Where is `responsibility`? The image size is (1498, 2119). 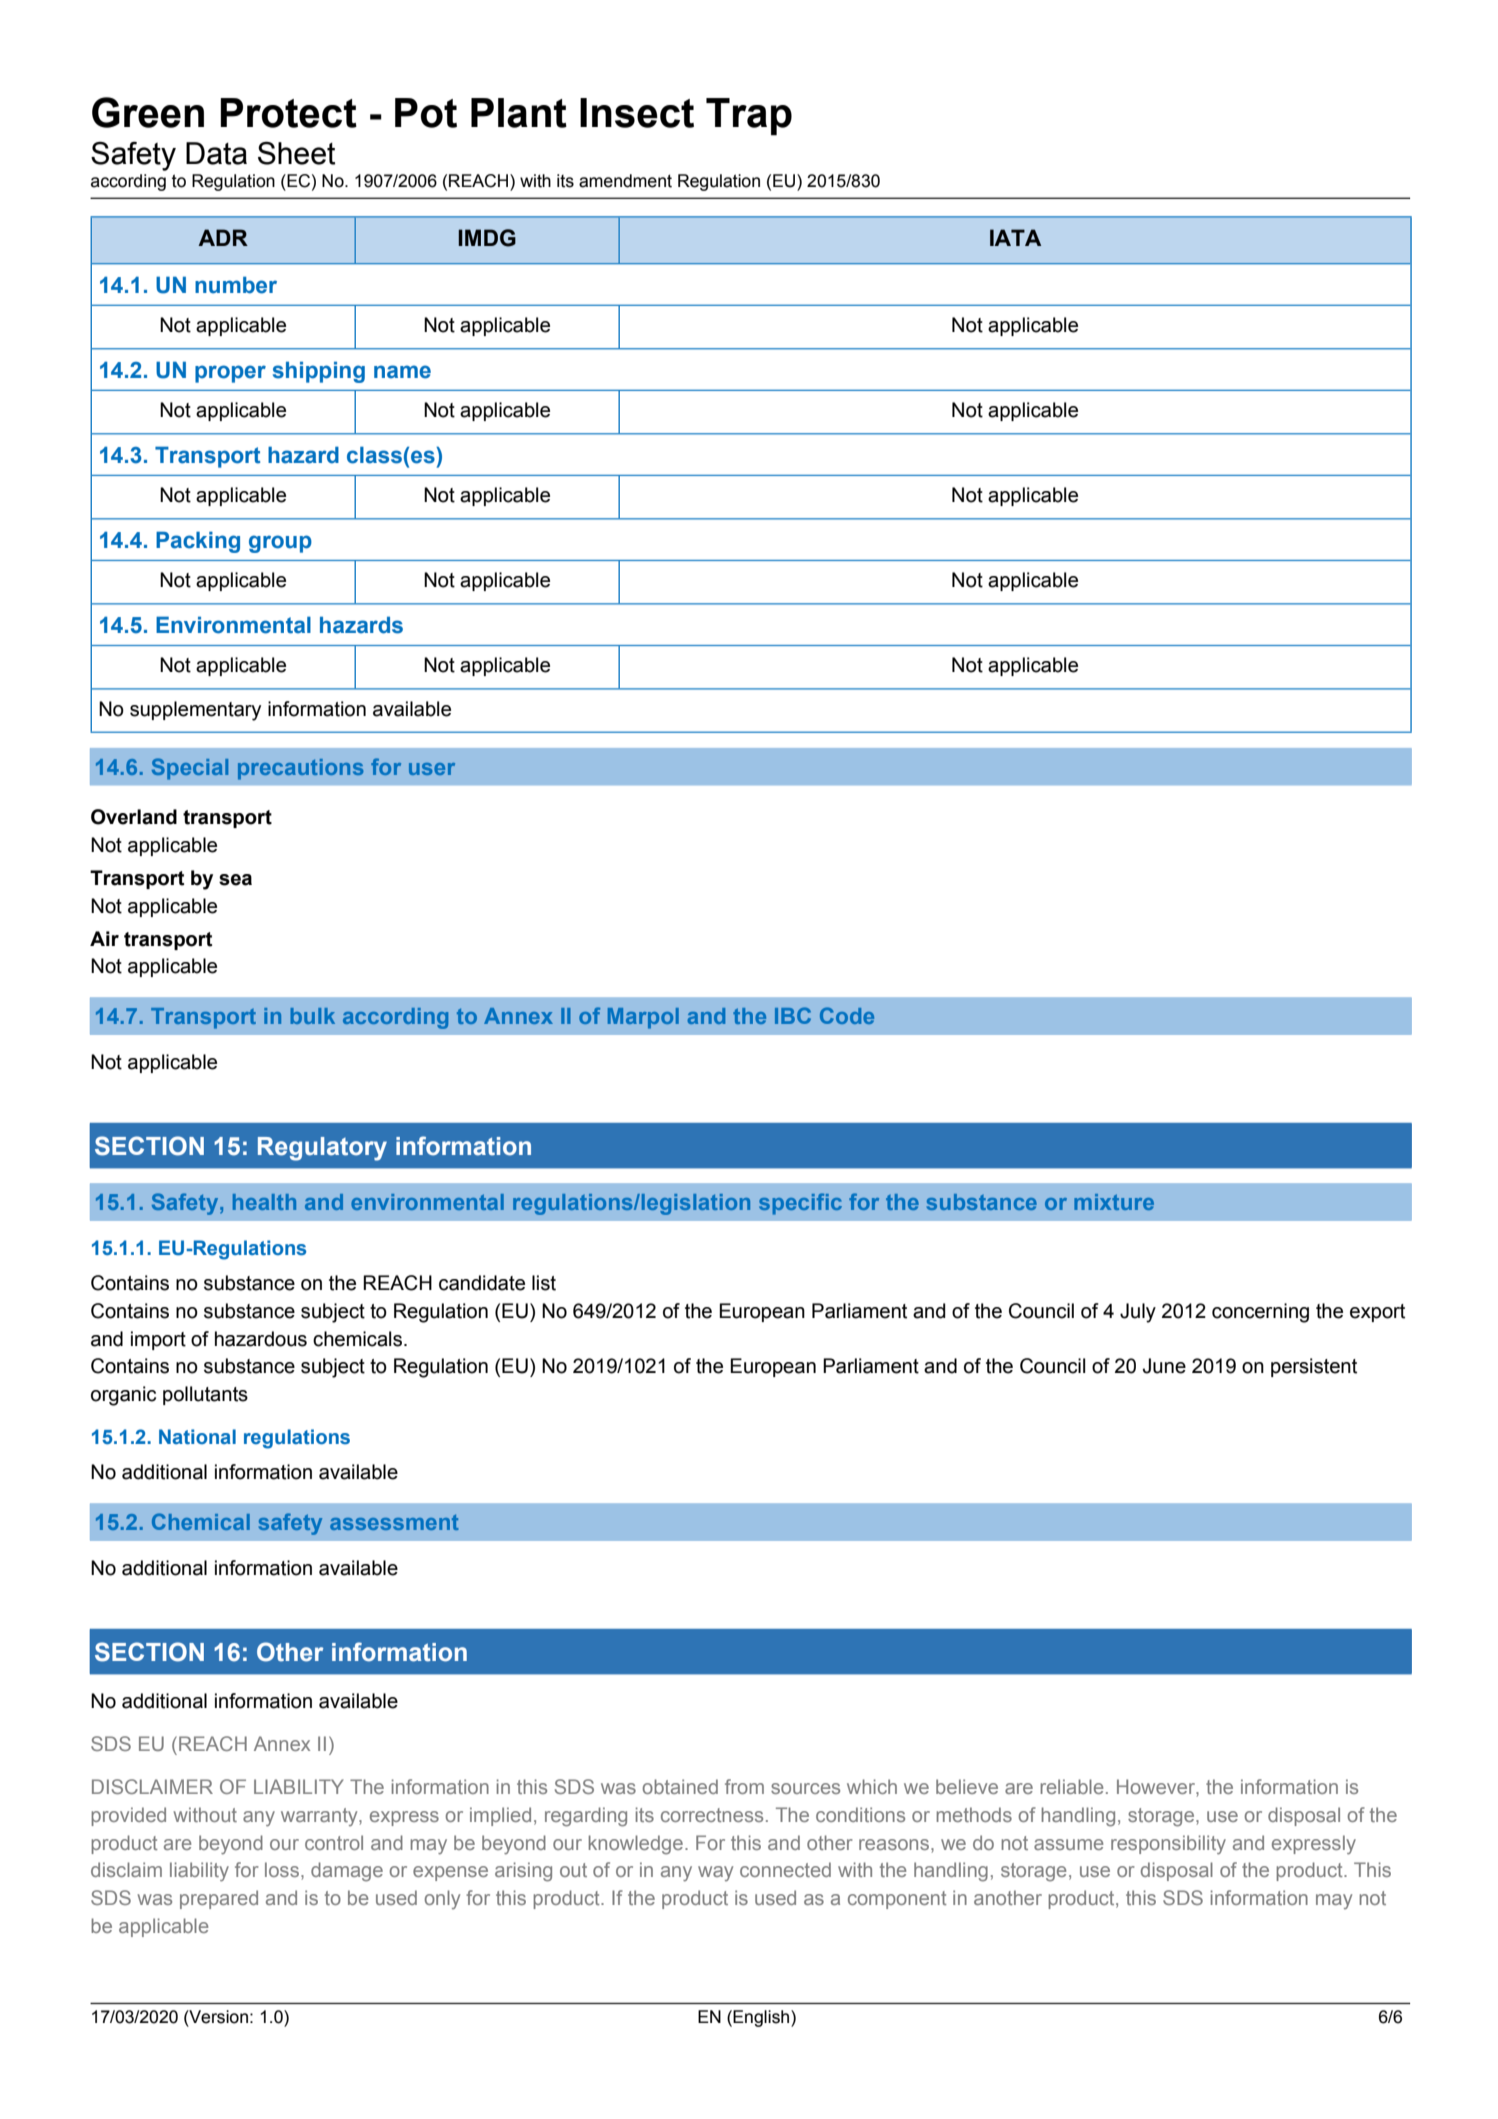
responsibility is located at coordinates (1168, 1845).
